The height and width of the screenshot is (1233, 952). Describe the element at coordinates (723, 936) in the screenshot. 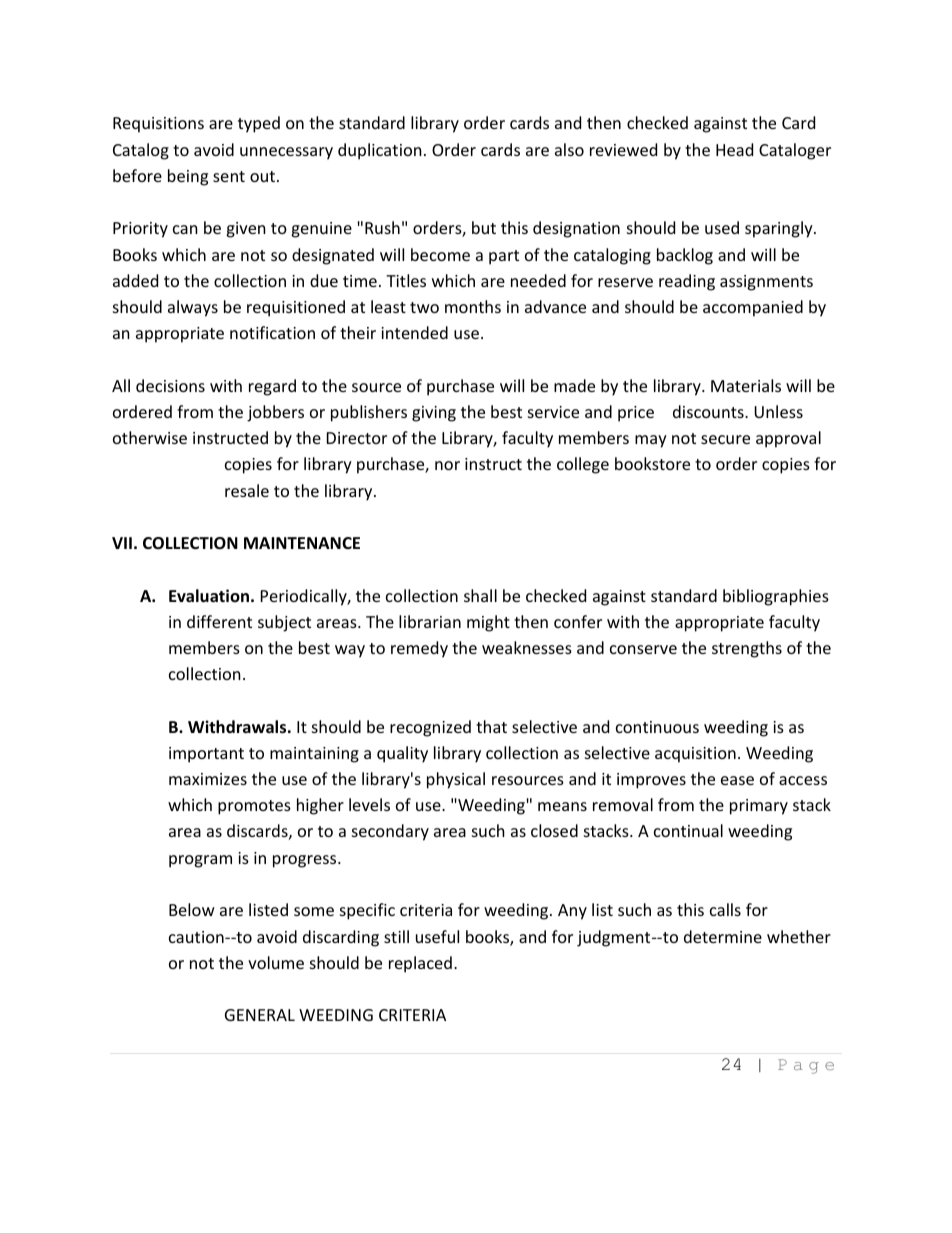

I see `determine` at that location.
